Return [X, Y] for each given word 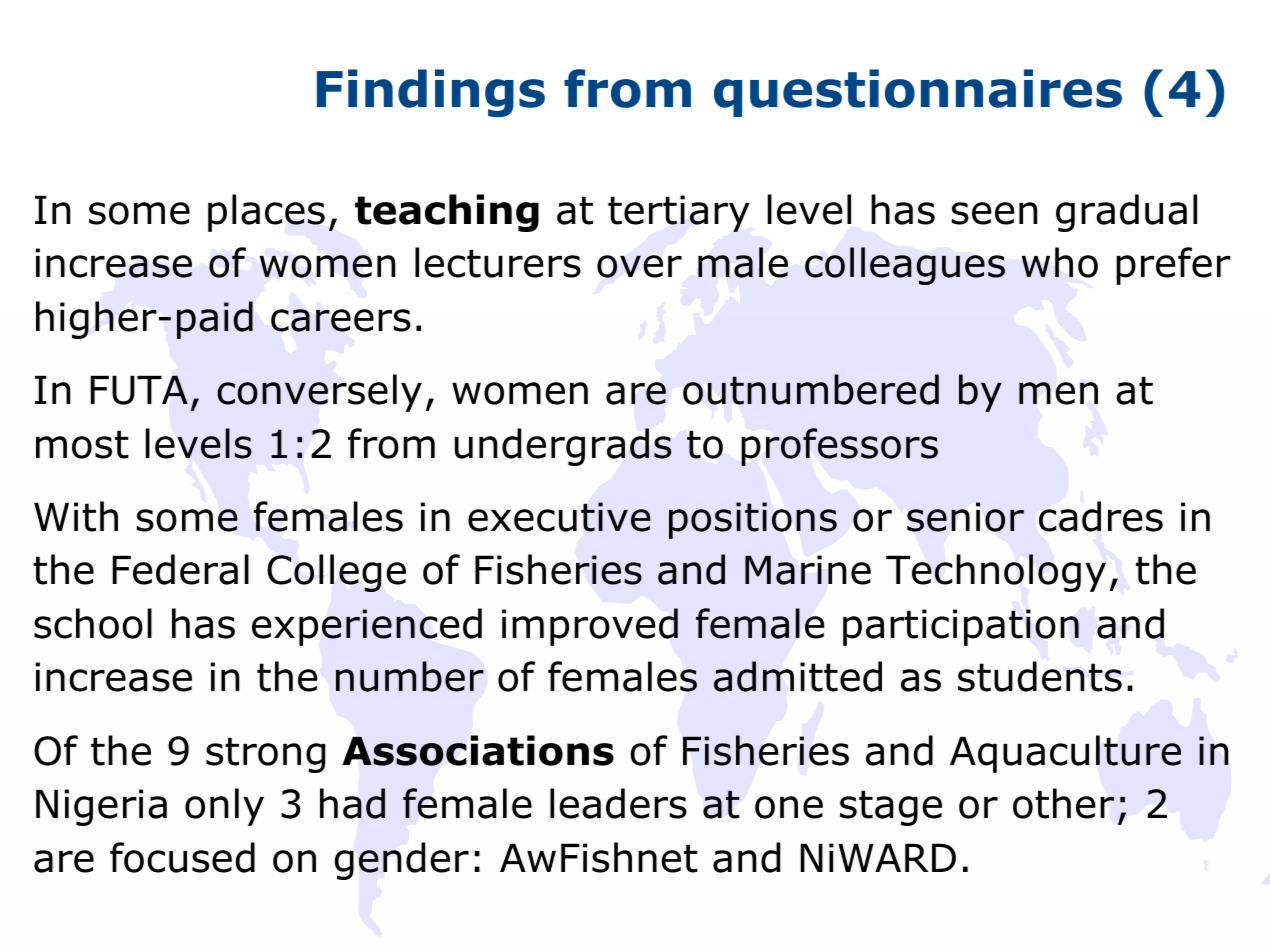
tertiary [679, 213]
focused [182, 857]
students [1040, 676]
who [1059, 262]
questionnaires [918, 93]
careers [341, 320]
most [82, 444]
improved [590, 627]
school [93, 623]
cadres [1101, 516]
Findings [431, 93]
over [639, 266]
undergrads [563, 447]
